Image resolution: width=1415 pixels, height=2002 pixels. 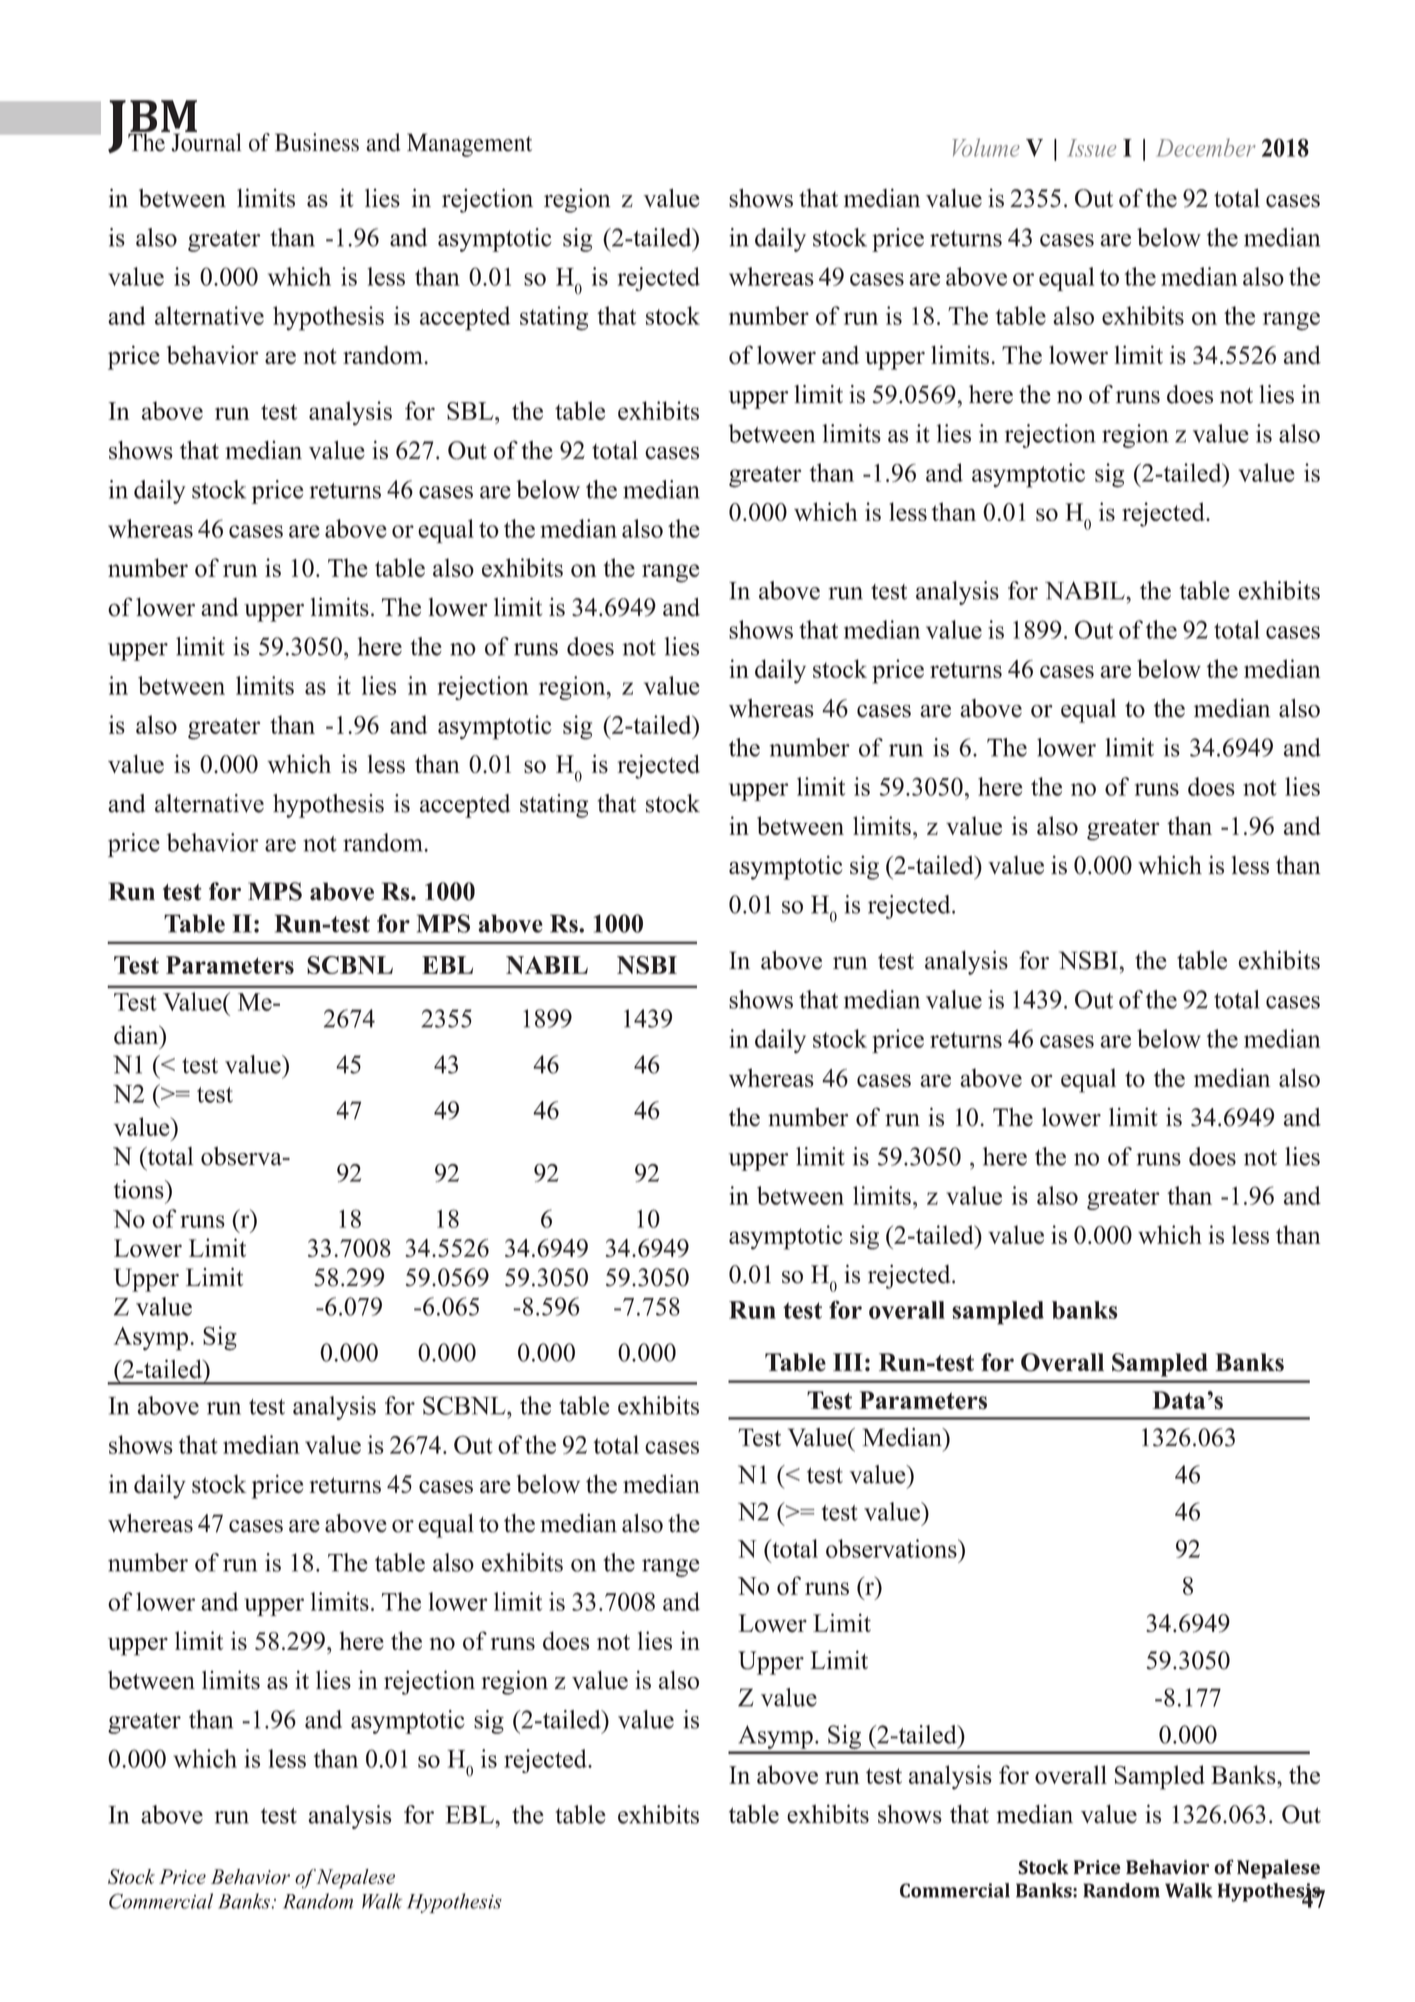 What do you see at coordinates (986, 147) in the page?
I see `Volume` at bounding box center [986, 147].
